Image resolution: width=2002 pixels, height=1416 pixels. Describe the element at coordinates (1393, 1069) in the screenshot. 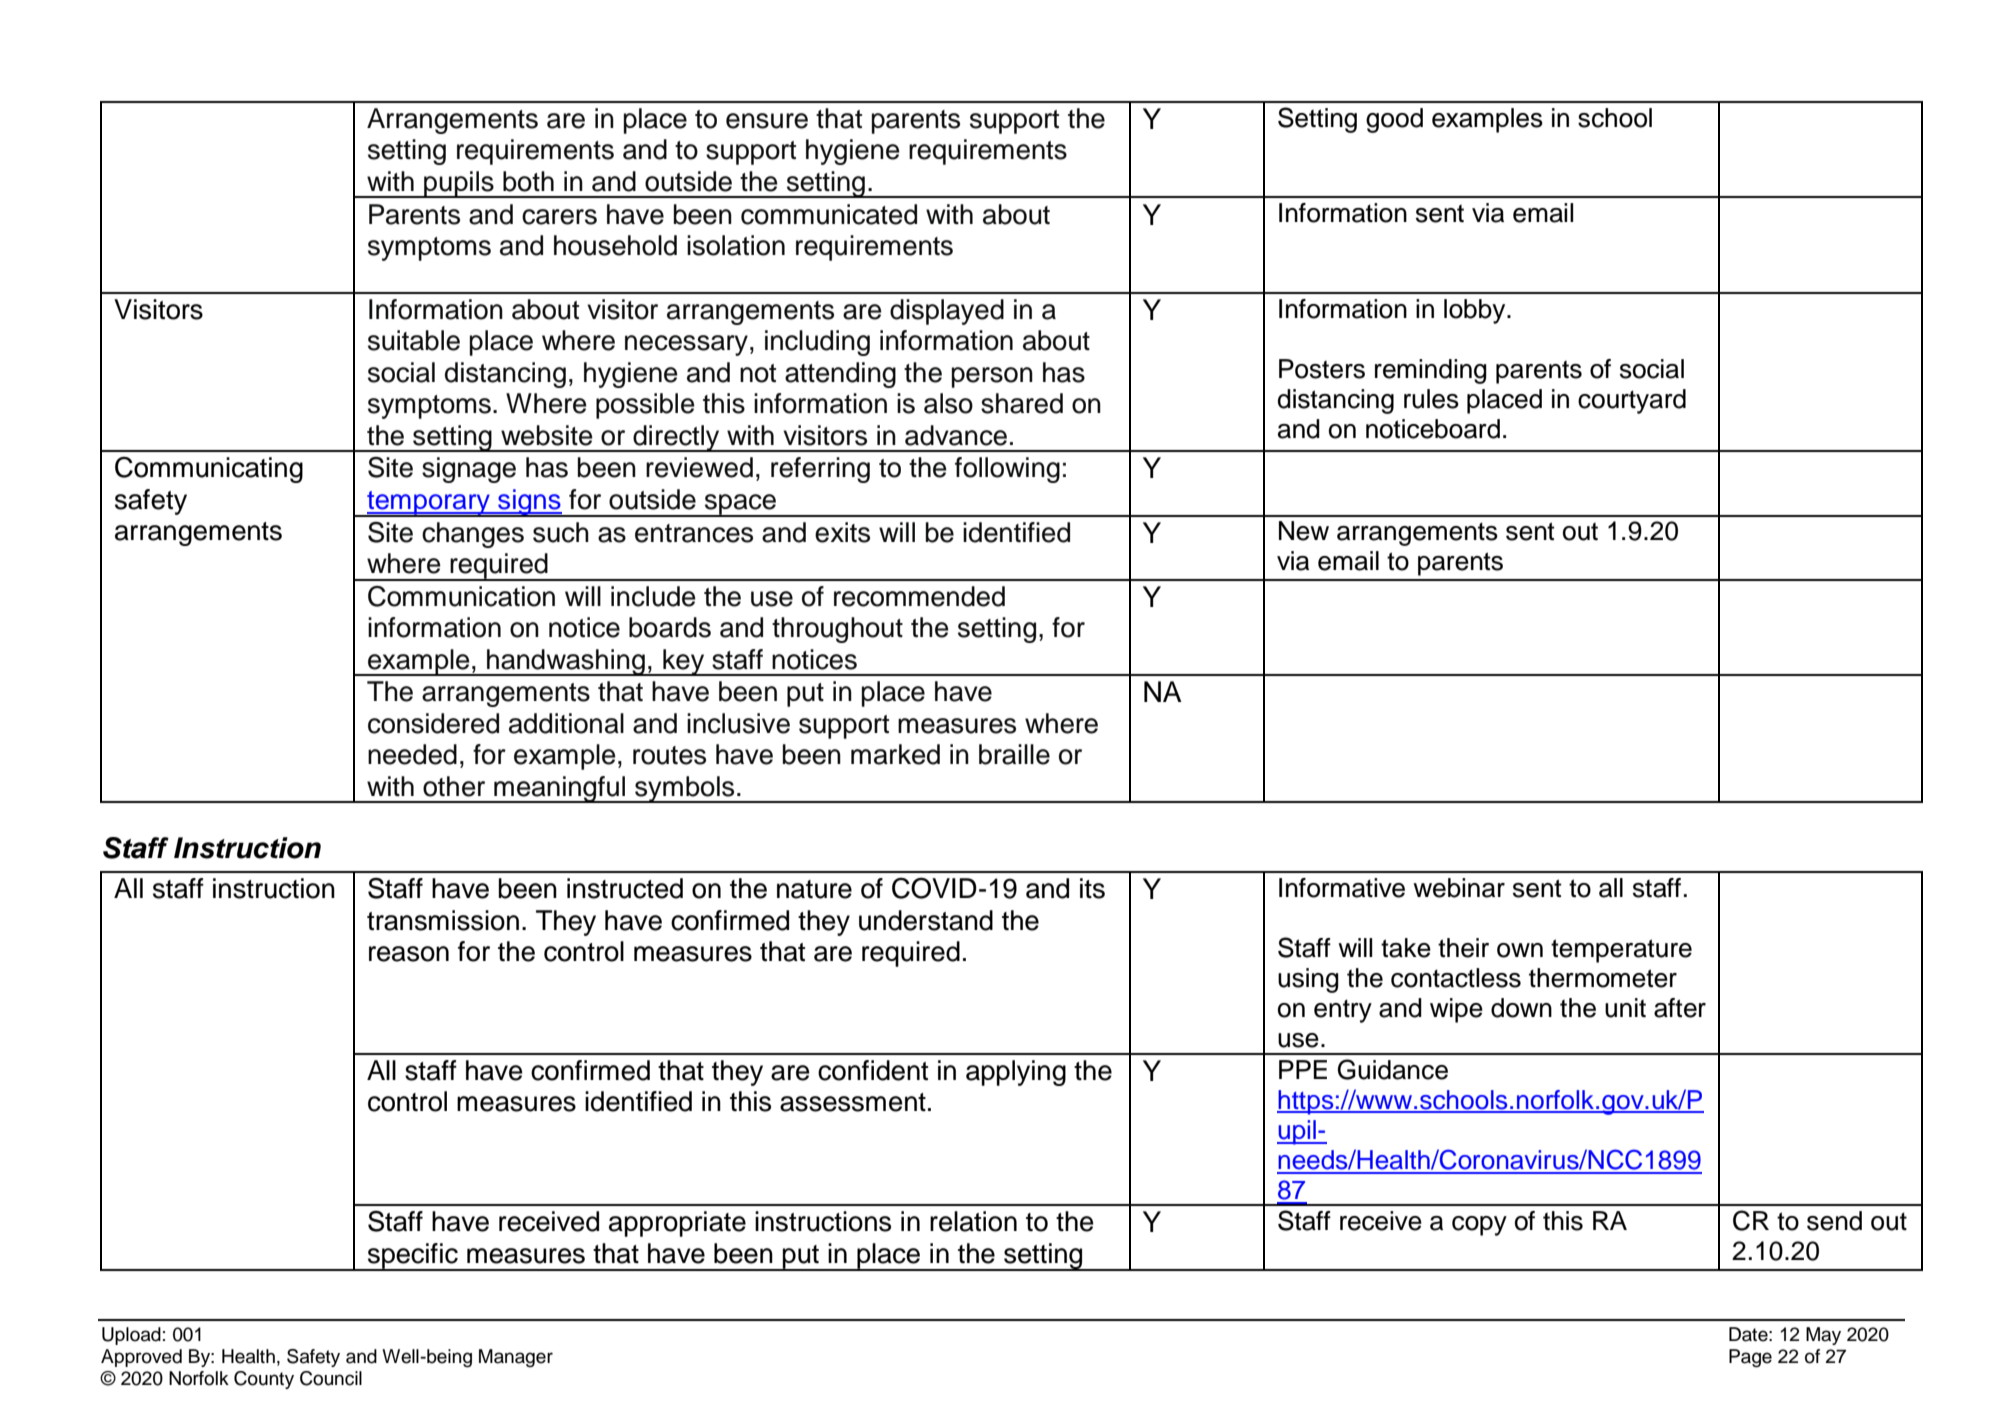

I see `Guidance` at that location.
